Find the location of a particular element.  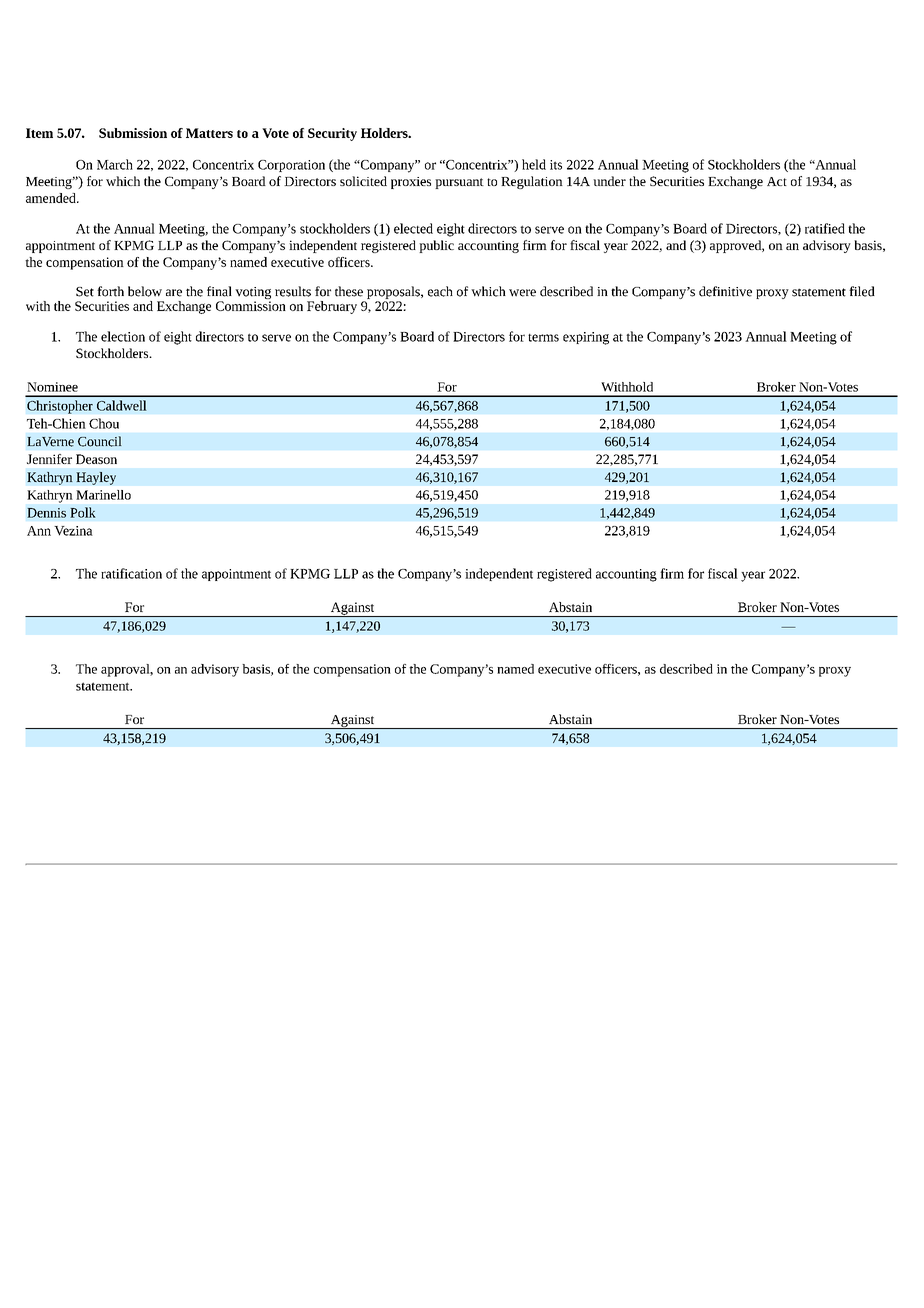

terms is located at coordinates (543, 338).
